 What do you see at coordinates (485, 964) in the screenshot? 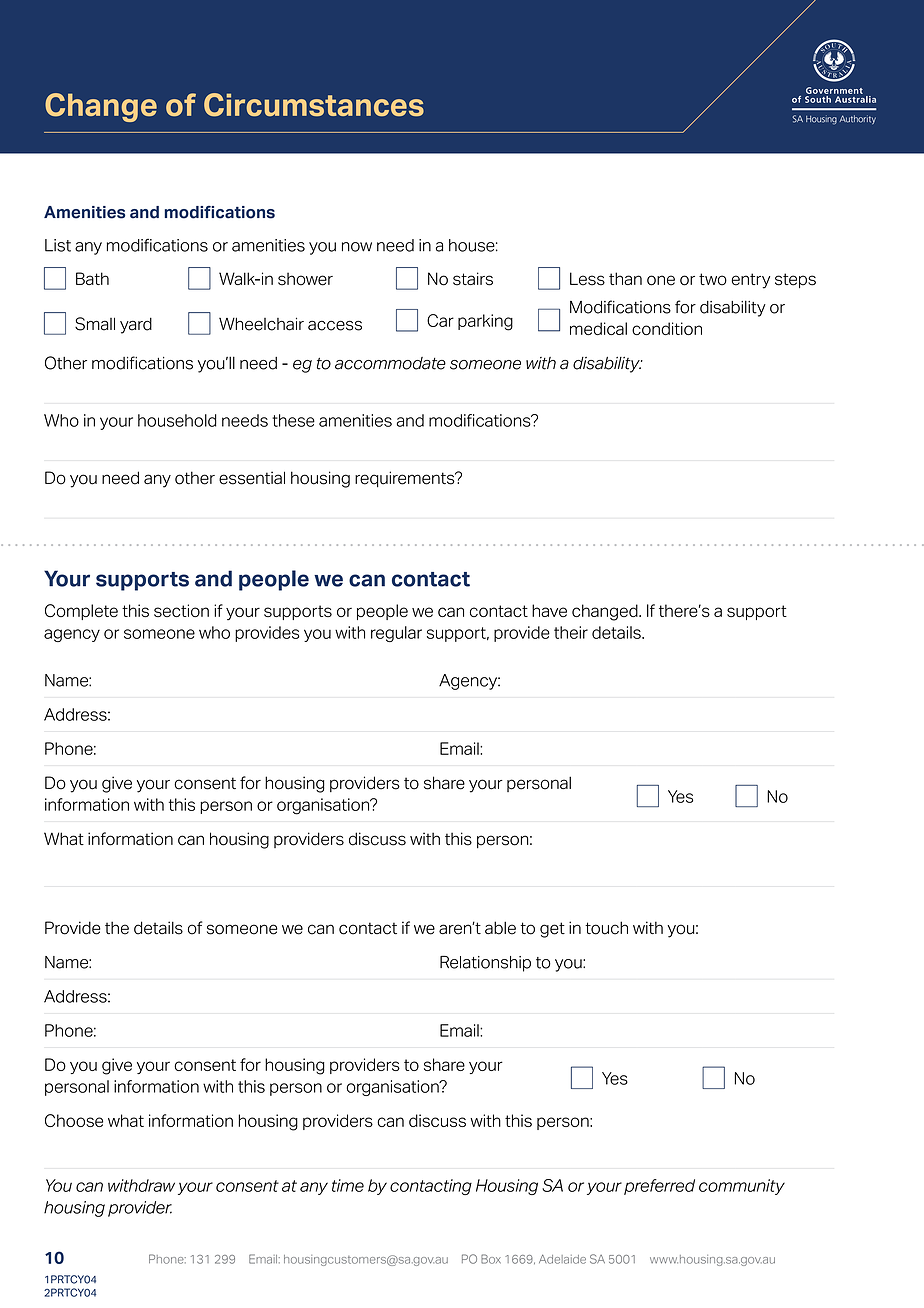
I see `Relationship` at bounding box center [485, 964].
